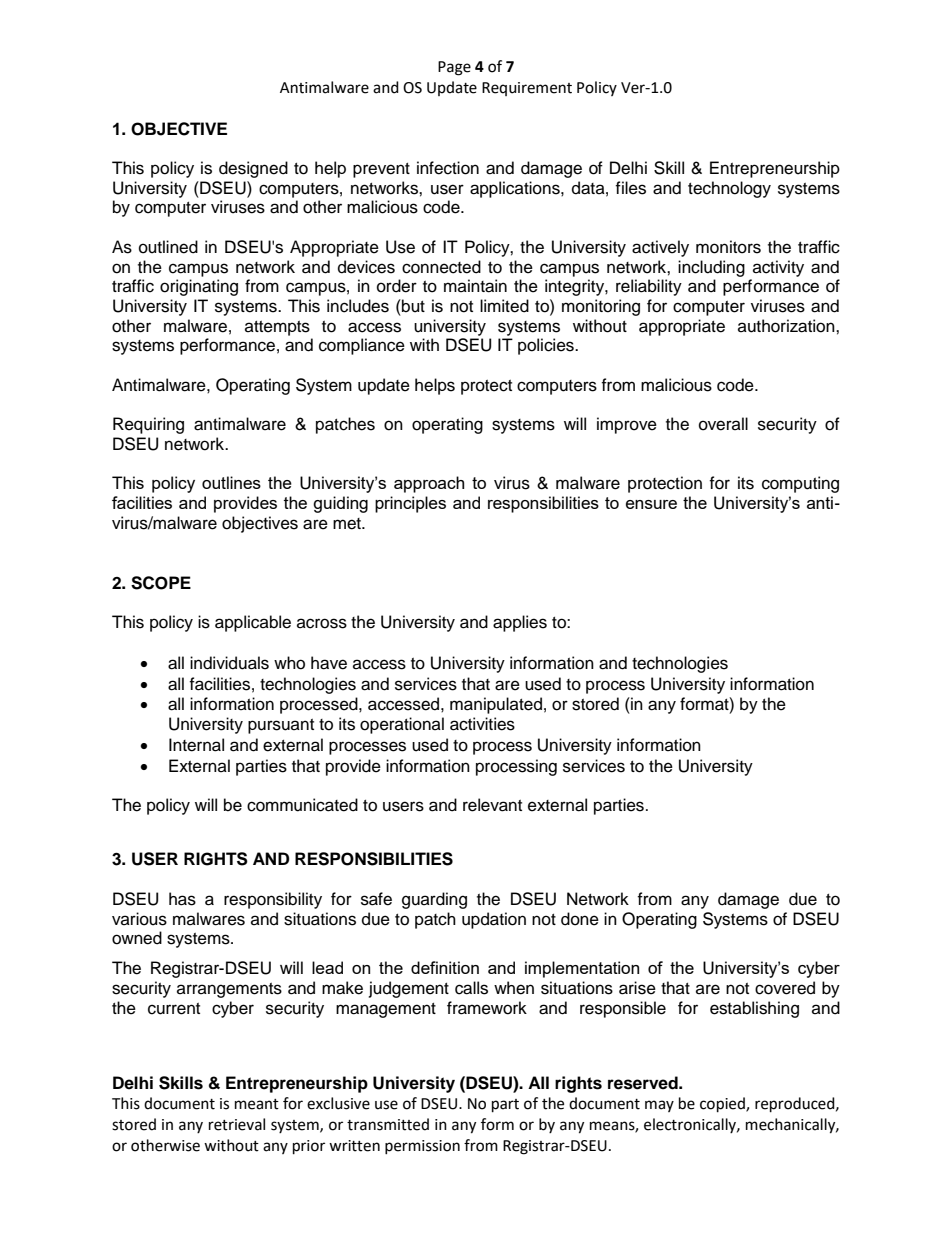  What do you see at coordinates (454, 68) in the page?
I see `Page` at bounding box center [454, 68].
